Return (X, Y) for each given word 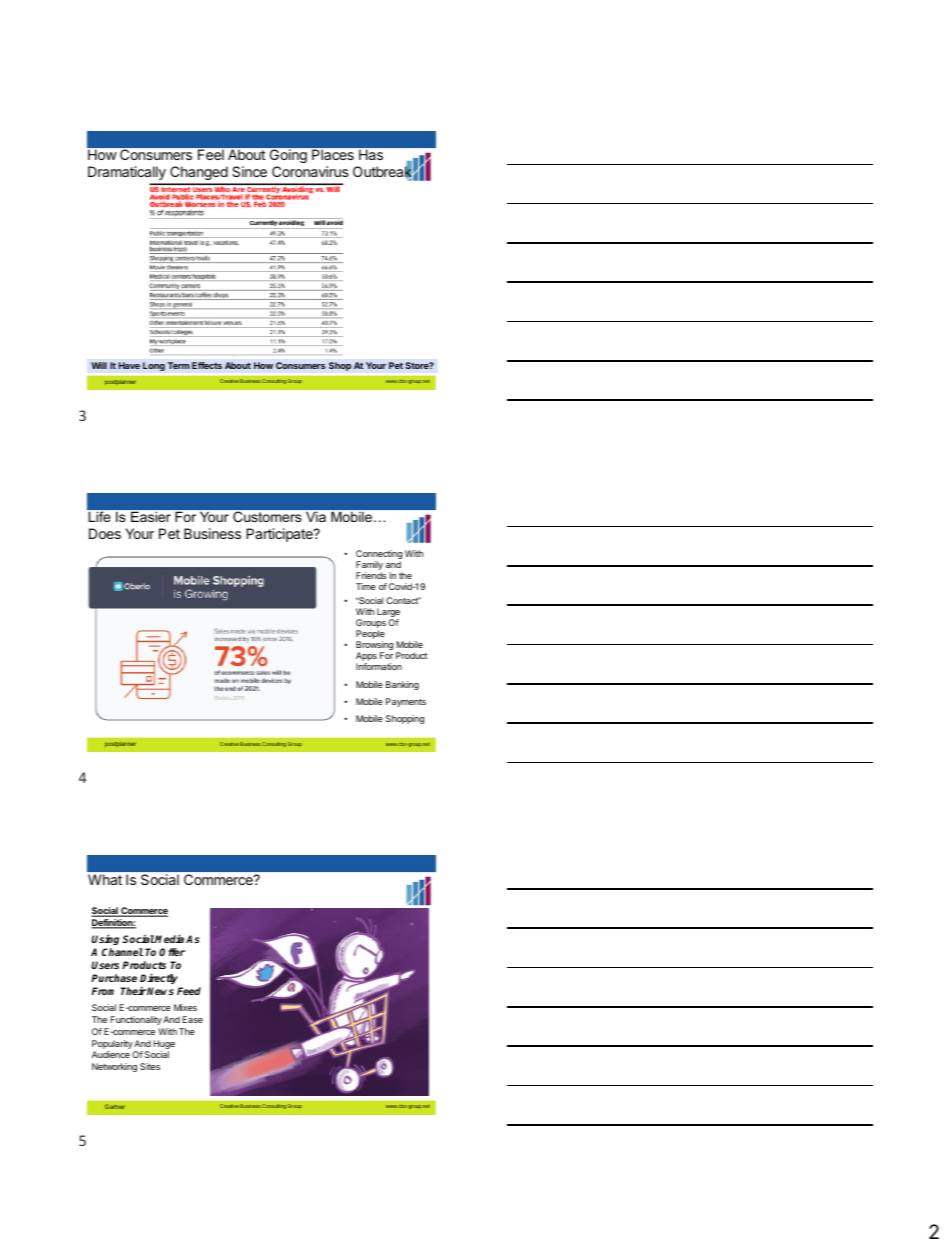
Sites (150, 1066)
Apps (366, 658)
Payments (406, 702)
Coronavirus (310, 171)
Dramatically (127, 173)
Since (249, 171)
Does (105, 533)
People (370, 636)
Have (129, 365)
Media (169, 938)
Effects (207, 365)
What (105, 879)
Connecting (379, 556)
